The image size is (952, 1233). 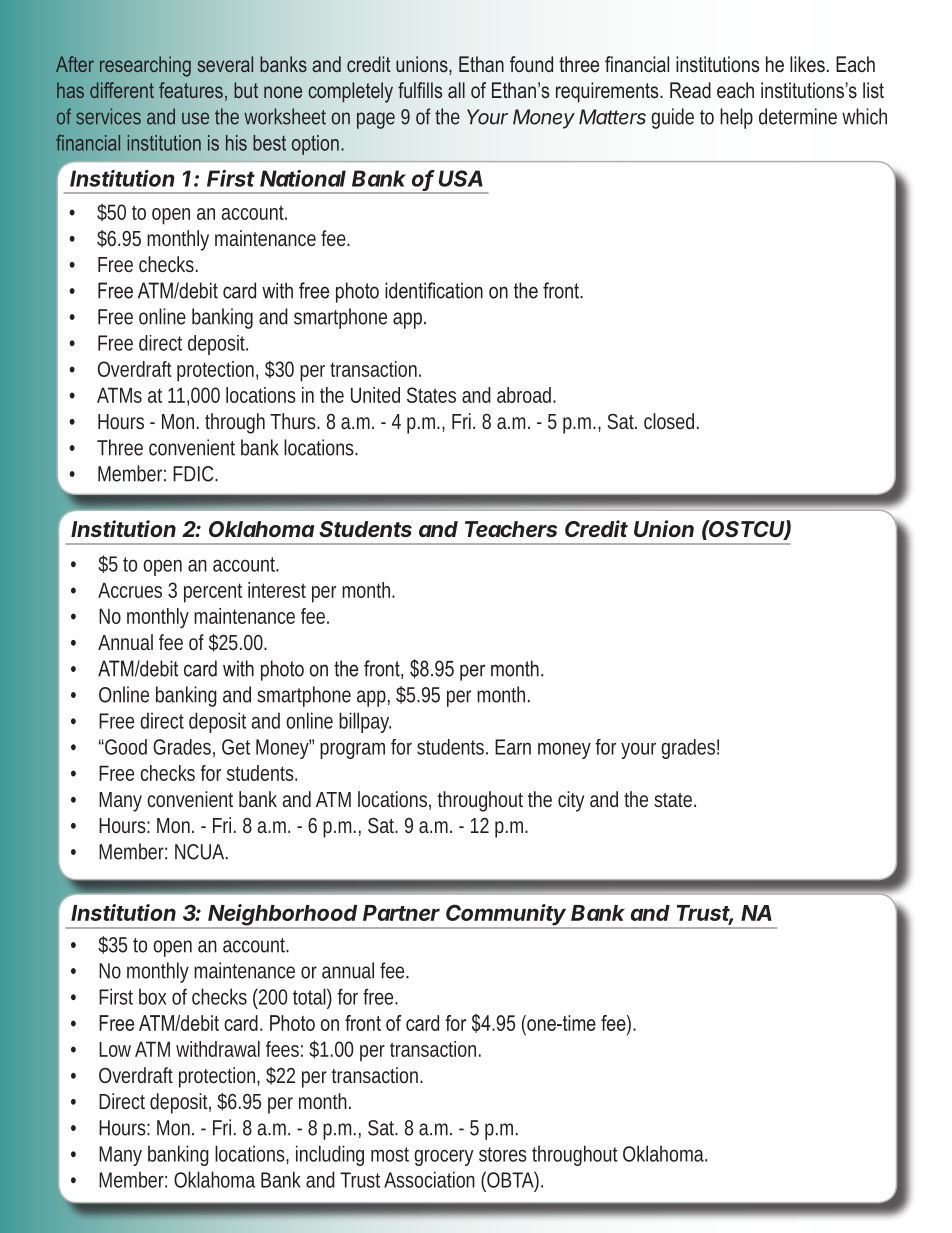 What do you see at coordinates (191, 90) in the screenshot?
I see `features` at bounding box center [191, 90].
